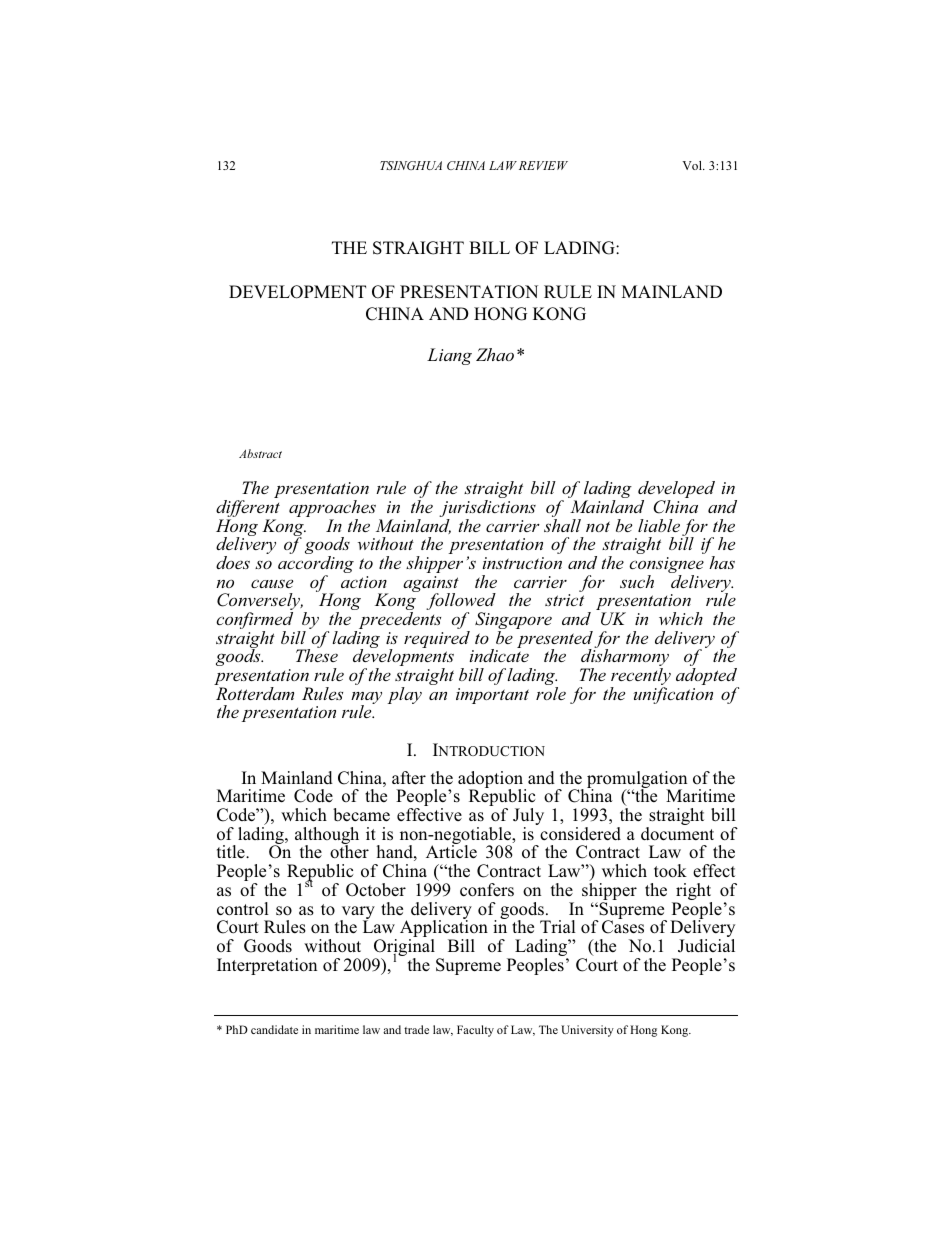 This page has width=952, height=1233. I want to click on Vol, so click(693, 165).
